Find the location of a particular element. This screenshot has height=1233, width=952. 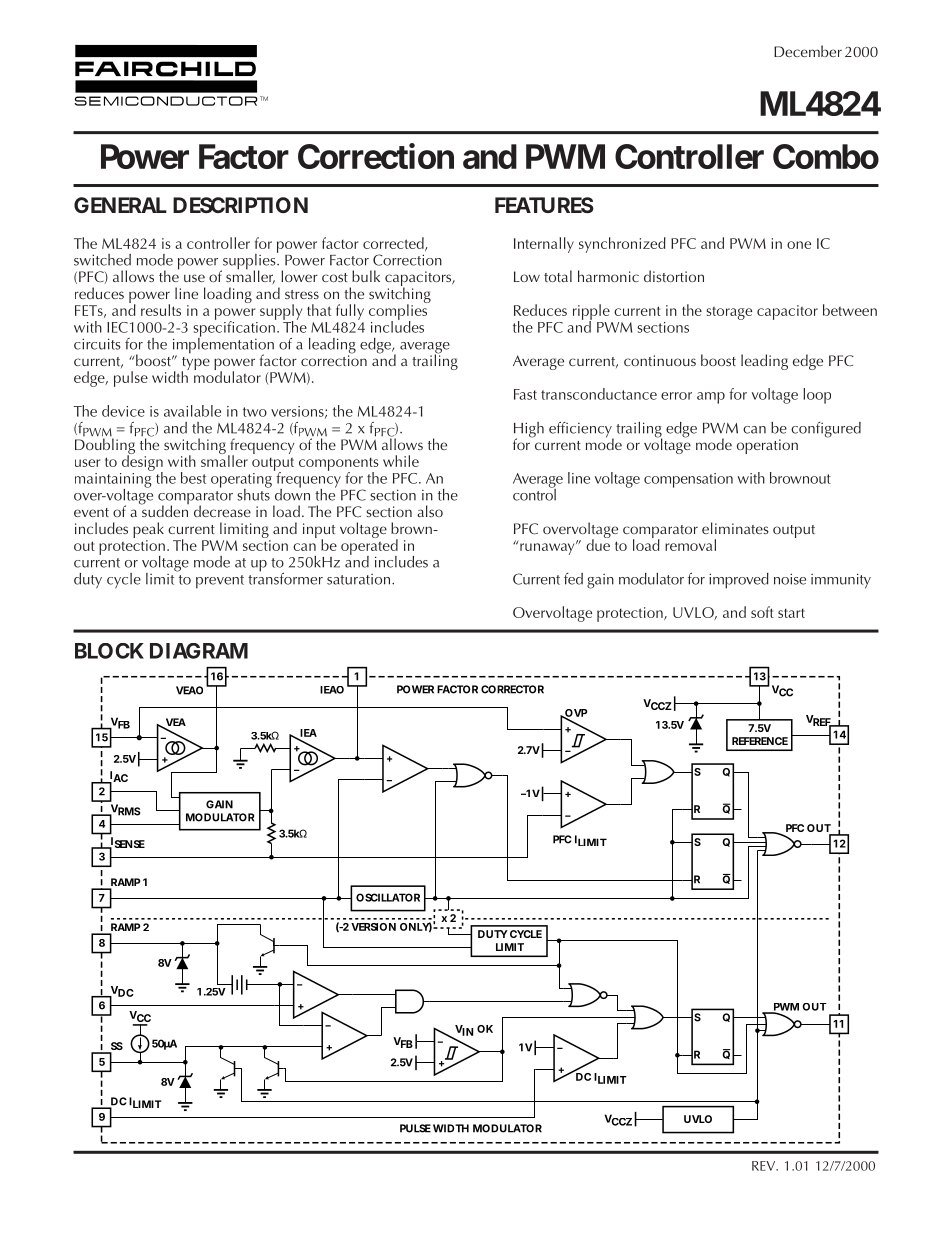

VDC is located at coordinates (121, 992).
